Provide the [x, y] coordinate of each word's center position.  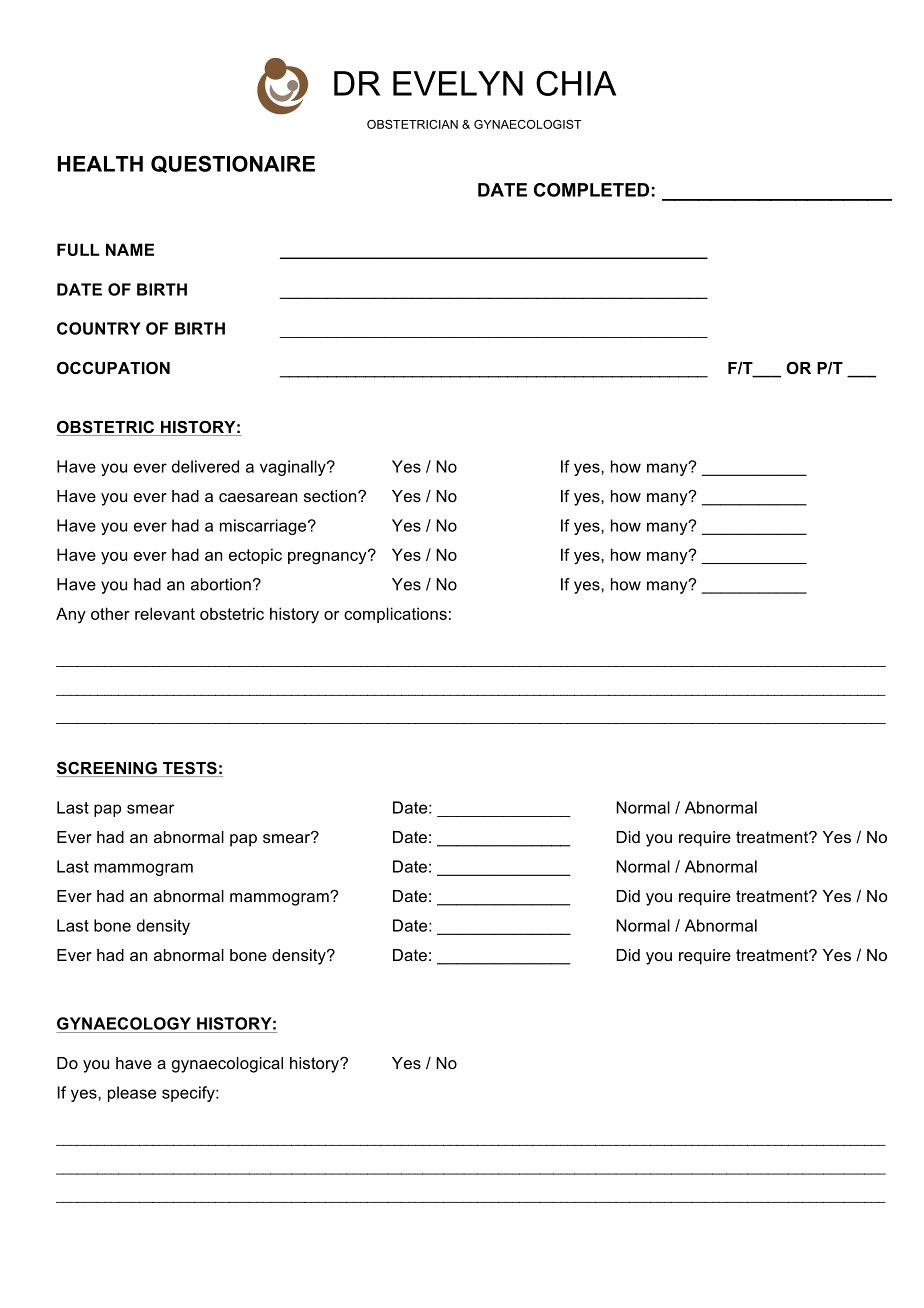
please [132, 1094]
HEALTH [100, 164]
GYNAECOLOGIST [528, 124]
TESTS [190, 769]
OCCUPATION [113, 367]
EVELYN [458, 83]
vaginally [294, 468]
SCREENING [107, 769]
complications [395, 615]
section [331, 496]
